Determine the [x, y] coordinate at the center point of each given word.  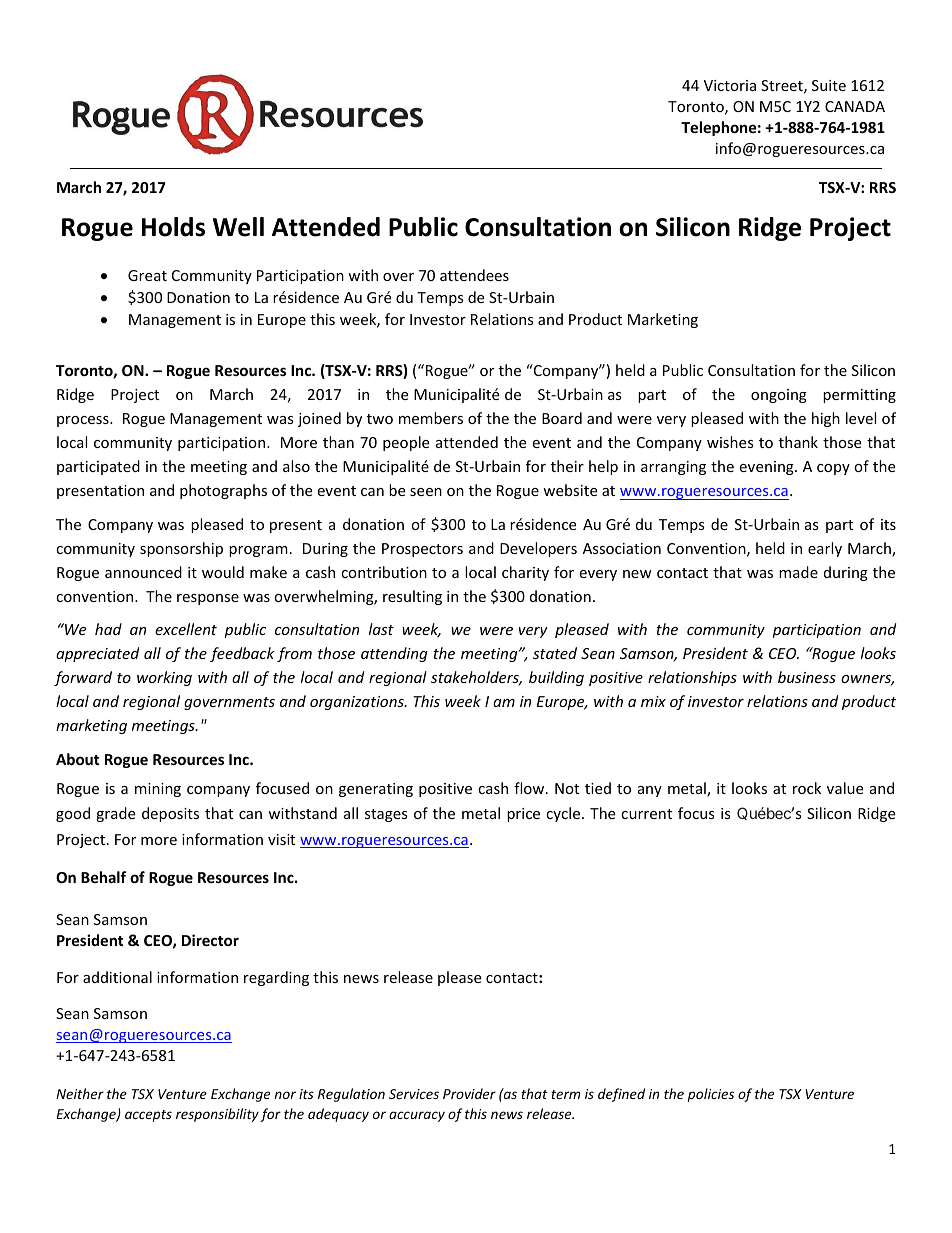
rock [807, 788]
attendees [474, 275]
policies [711, 1095]
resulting [412, 597]
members [431, 418]
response [208, 599]
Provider [469, 1093]
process [84, 421]
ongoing [779, 396]
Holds [173, 227]
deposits [170, 814]
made [798, 572]
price [523, 815]
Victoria [730, 85]
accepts [148, 1116]
